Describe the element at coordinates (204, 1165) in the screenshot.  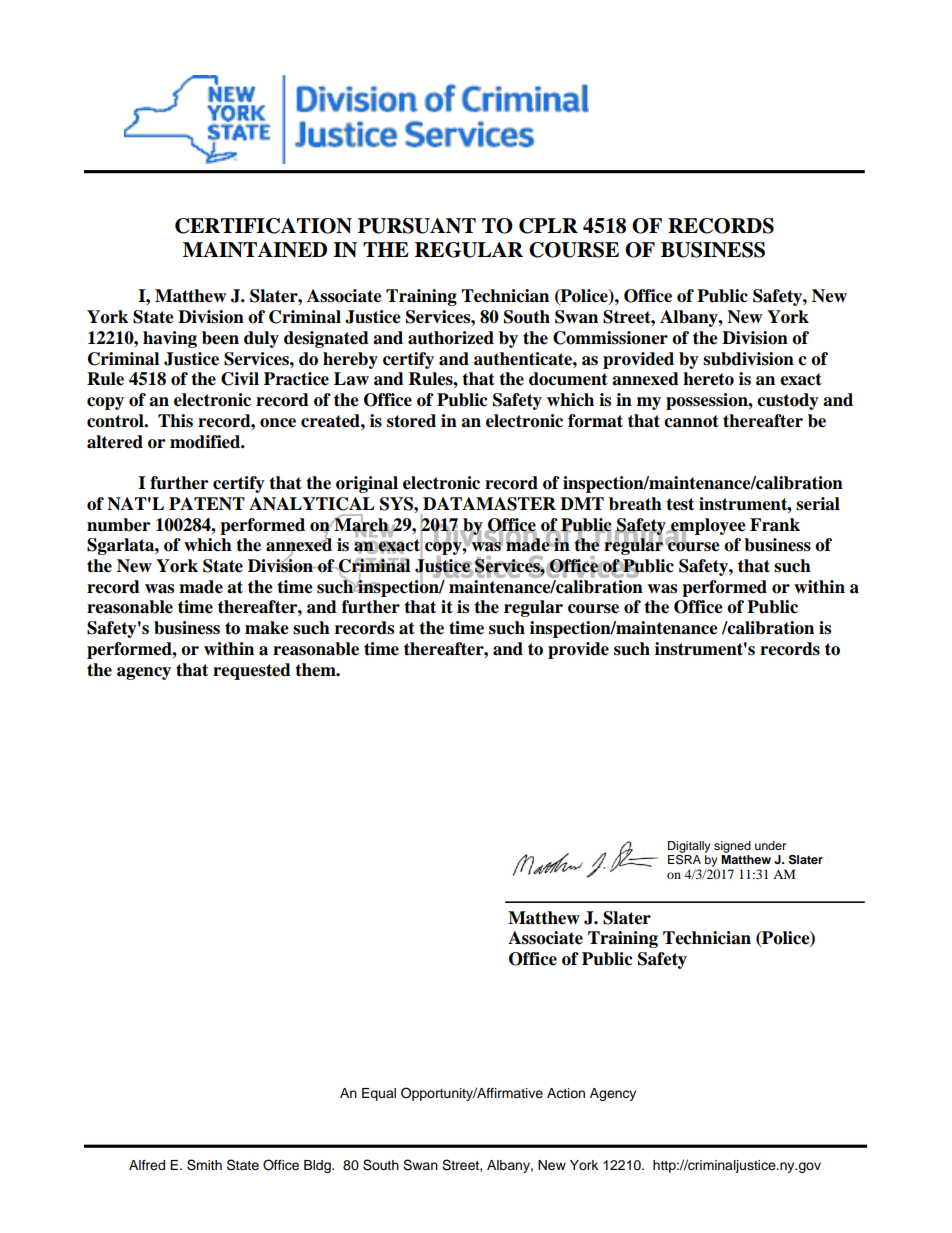
I see `Smith` at that location.
